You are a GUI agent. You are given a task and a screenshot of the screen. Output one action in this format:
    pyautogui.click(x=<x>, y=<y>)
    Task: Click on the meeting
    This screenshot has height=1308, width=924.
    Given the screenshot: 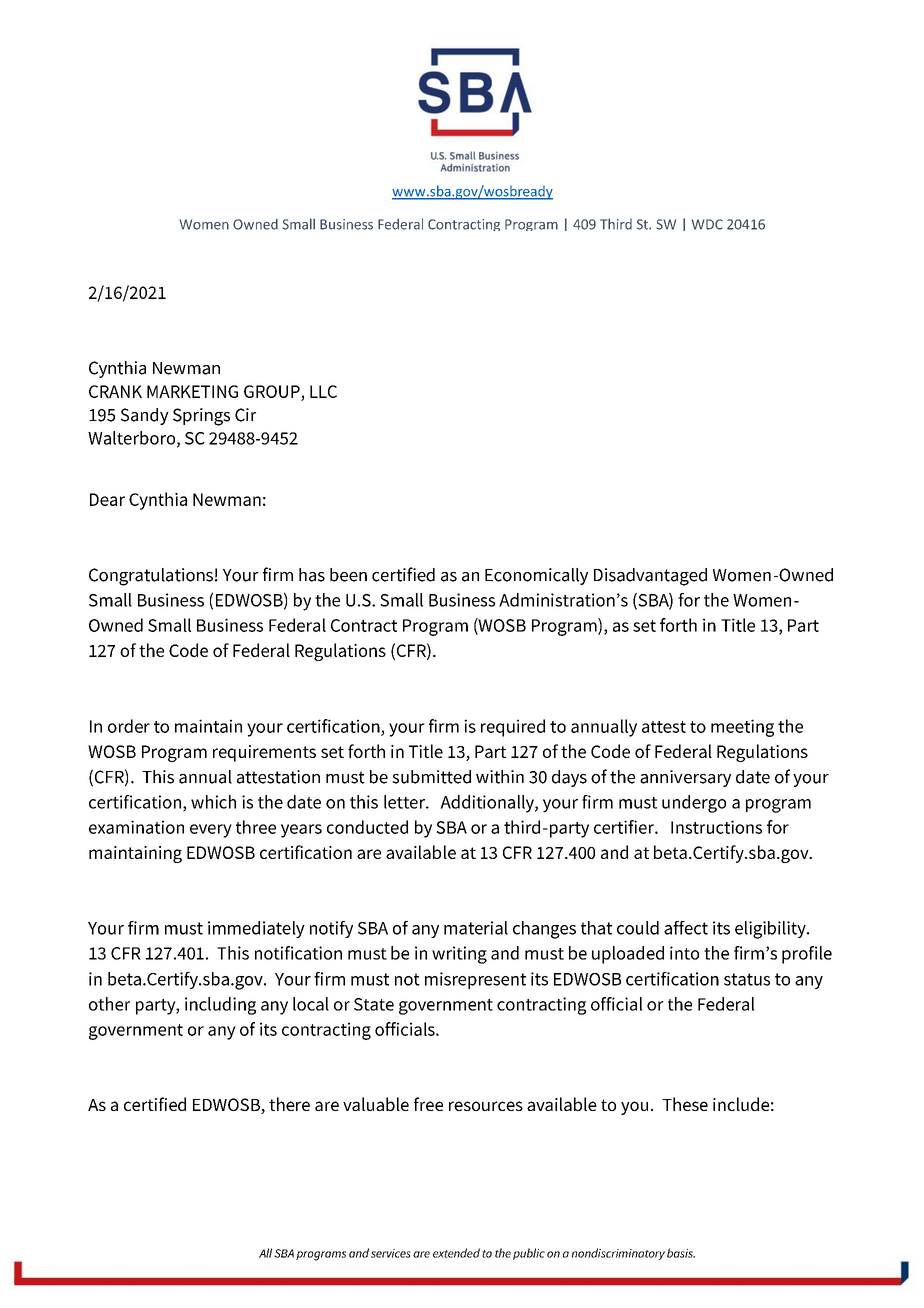 What is the action you would take?
    pyautogui.click(x=742, y=728)
